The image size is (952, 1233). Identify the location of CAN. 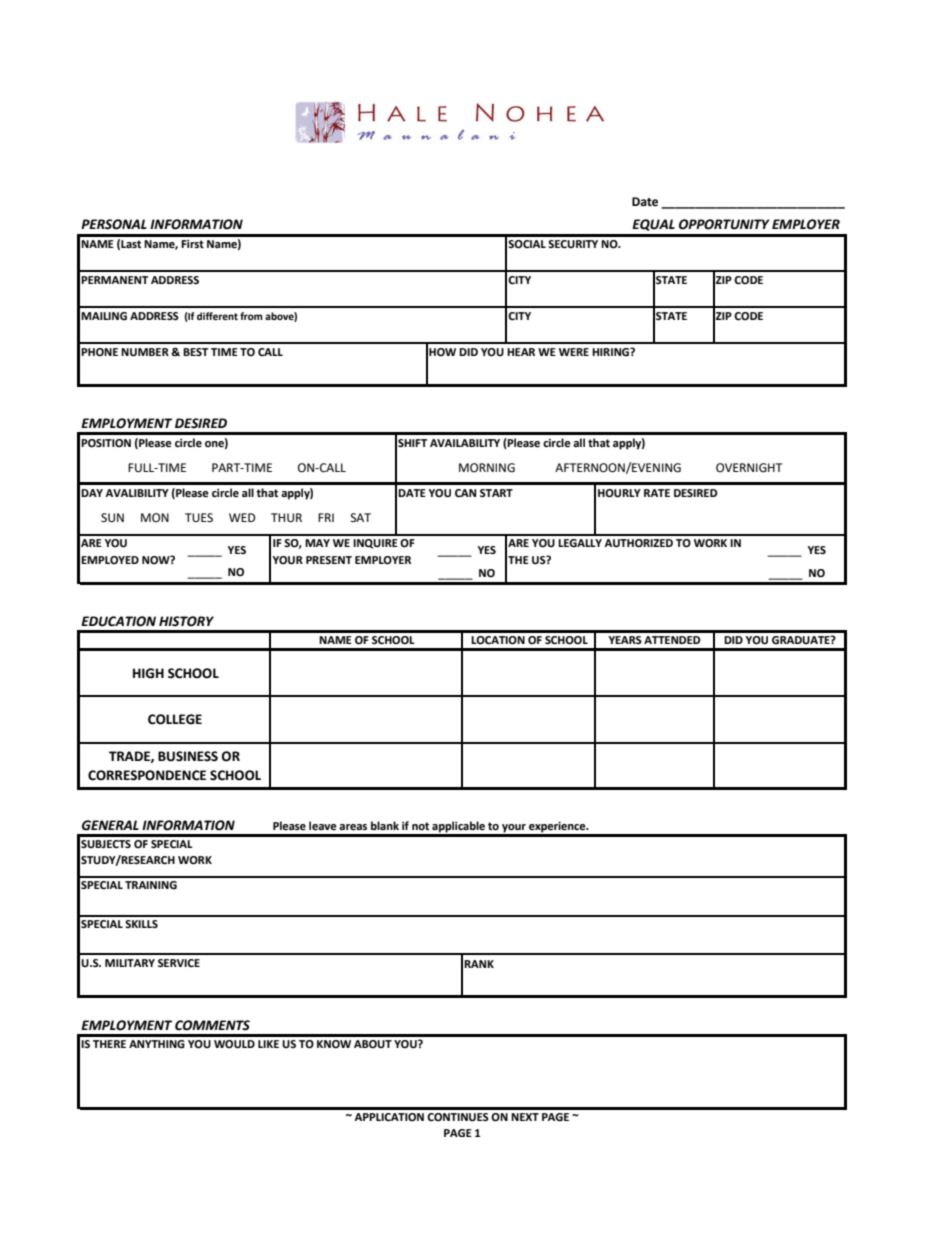
(465, 493).
